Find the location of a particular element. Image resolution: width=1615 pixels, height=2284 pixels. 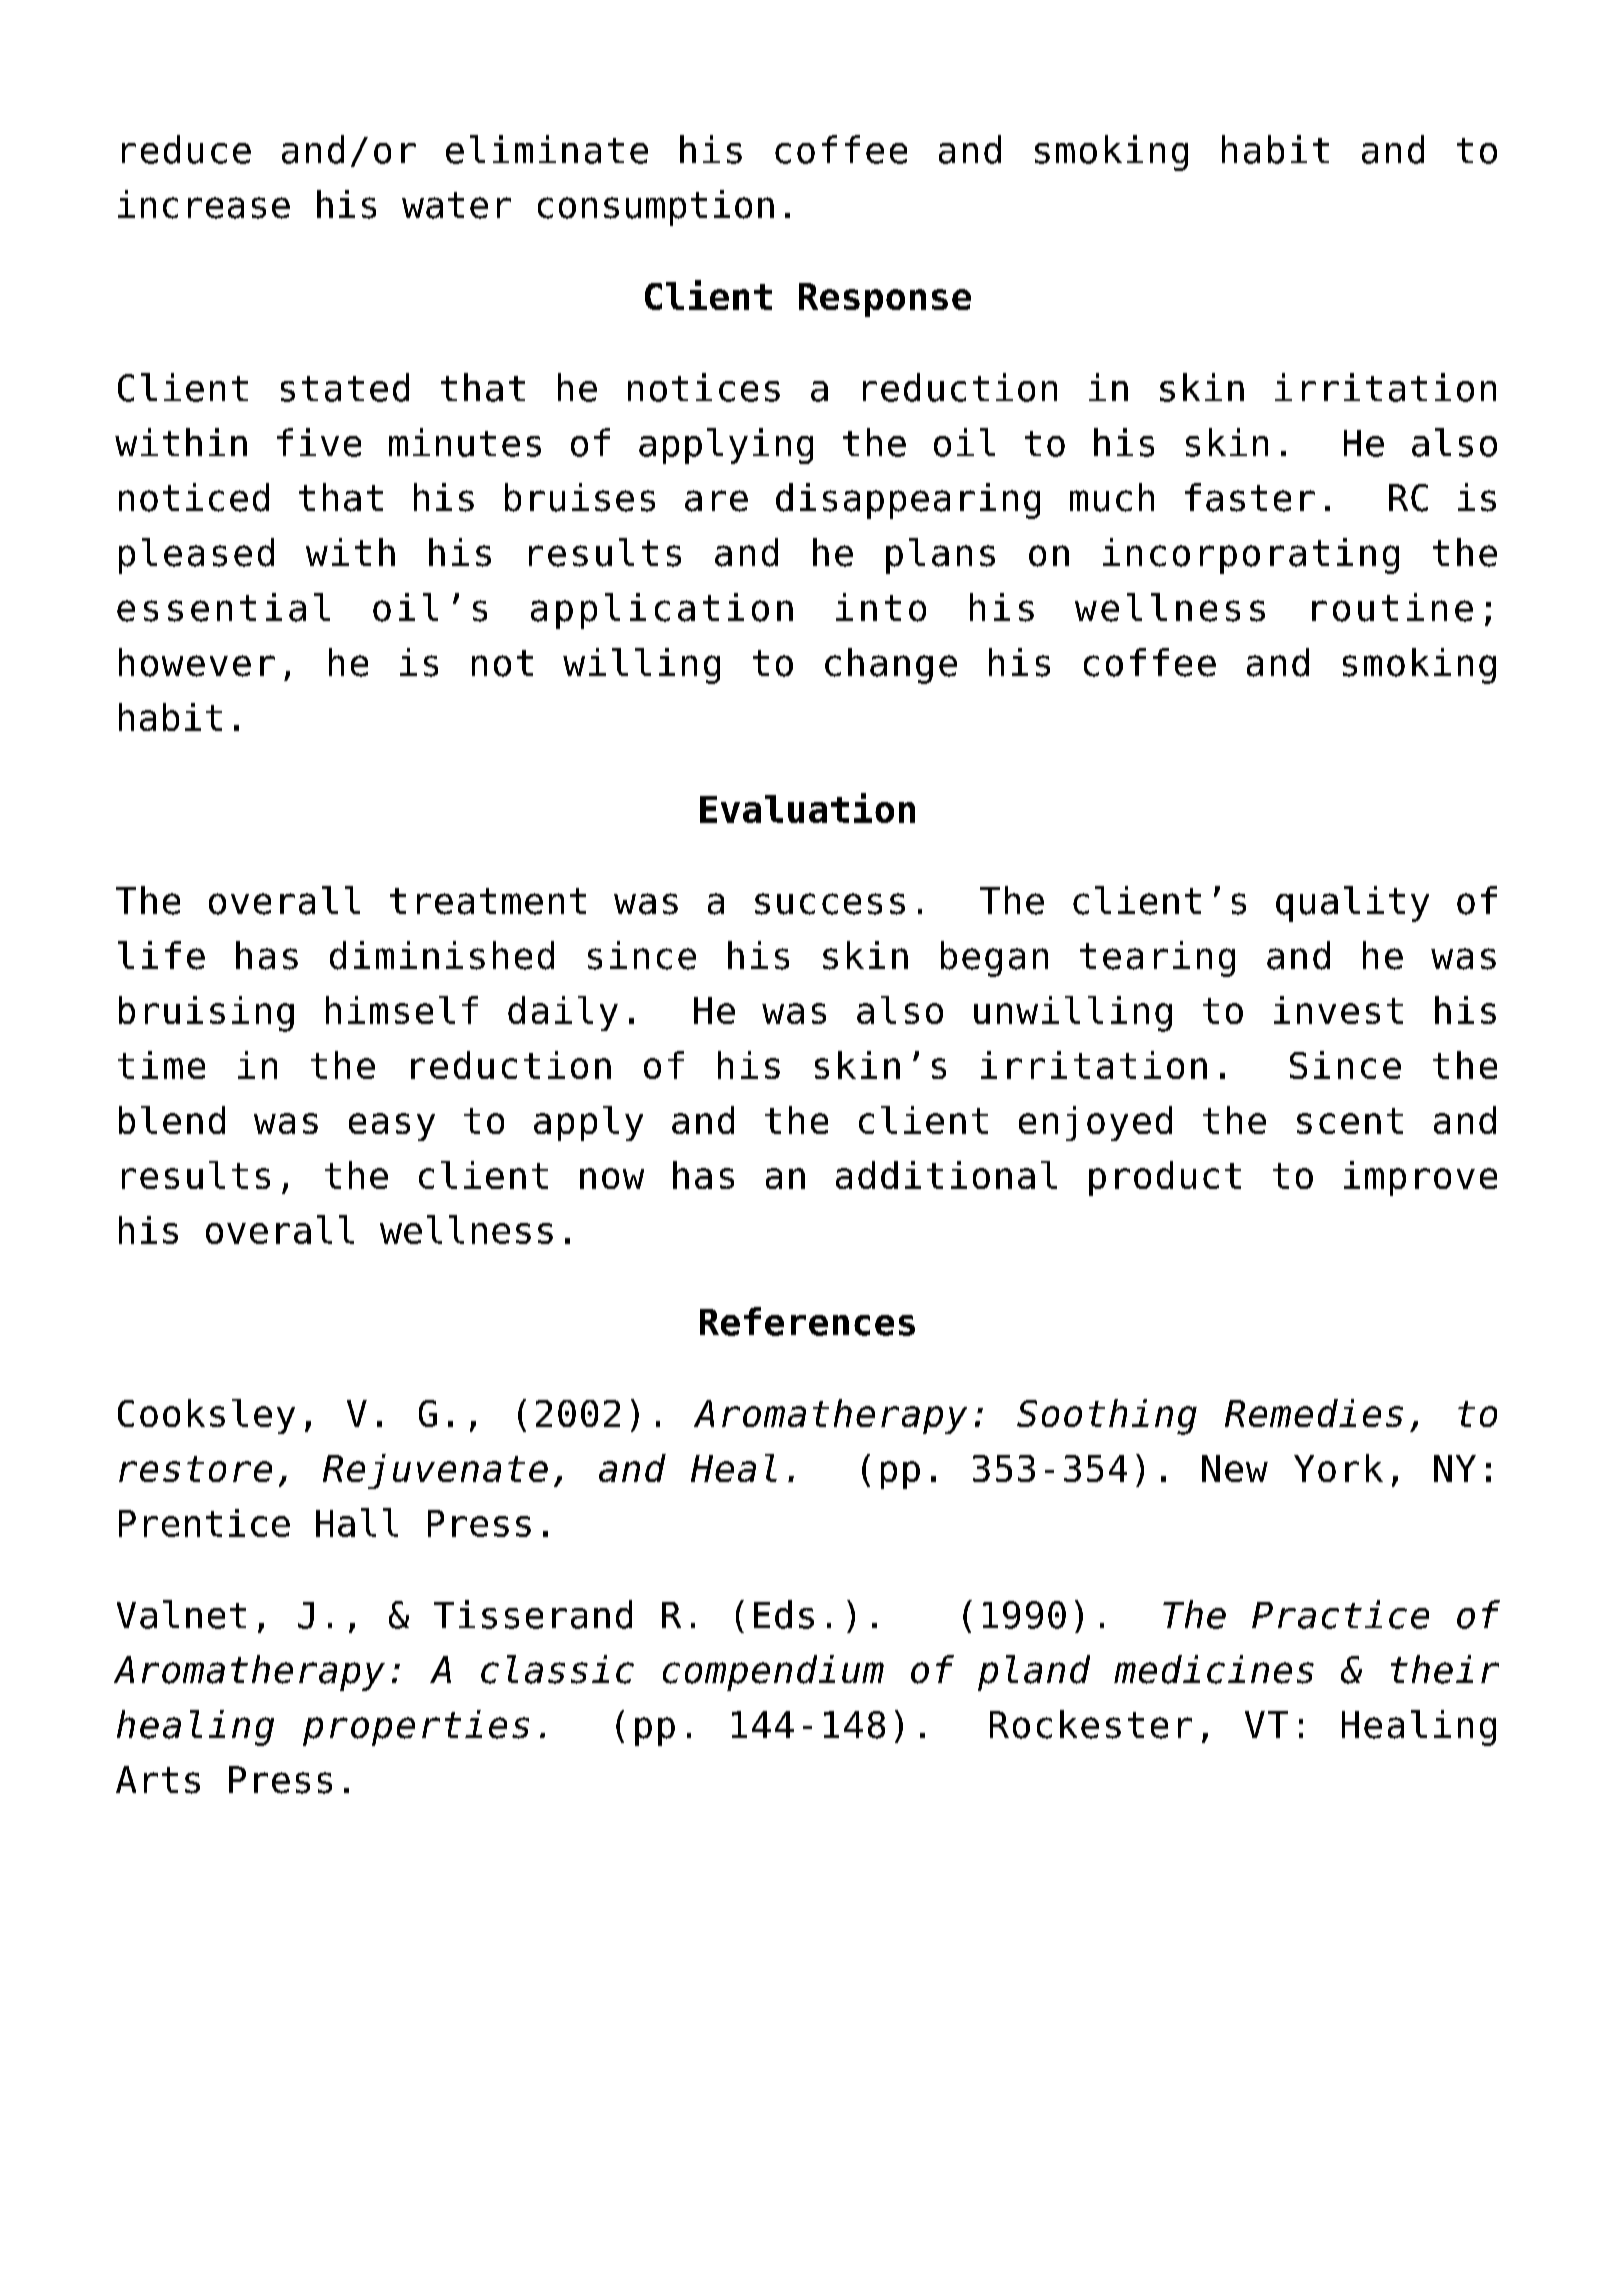

himself is located at coordinates (402, 1010).
